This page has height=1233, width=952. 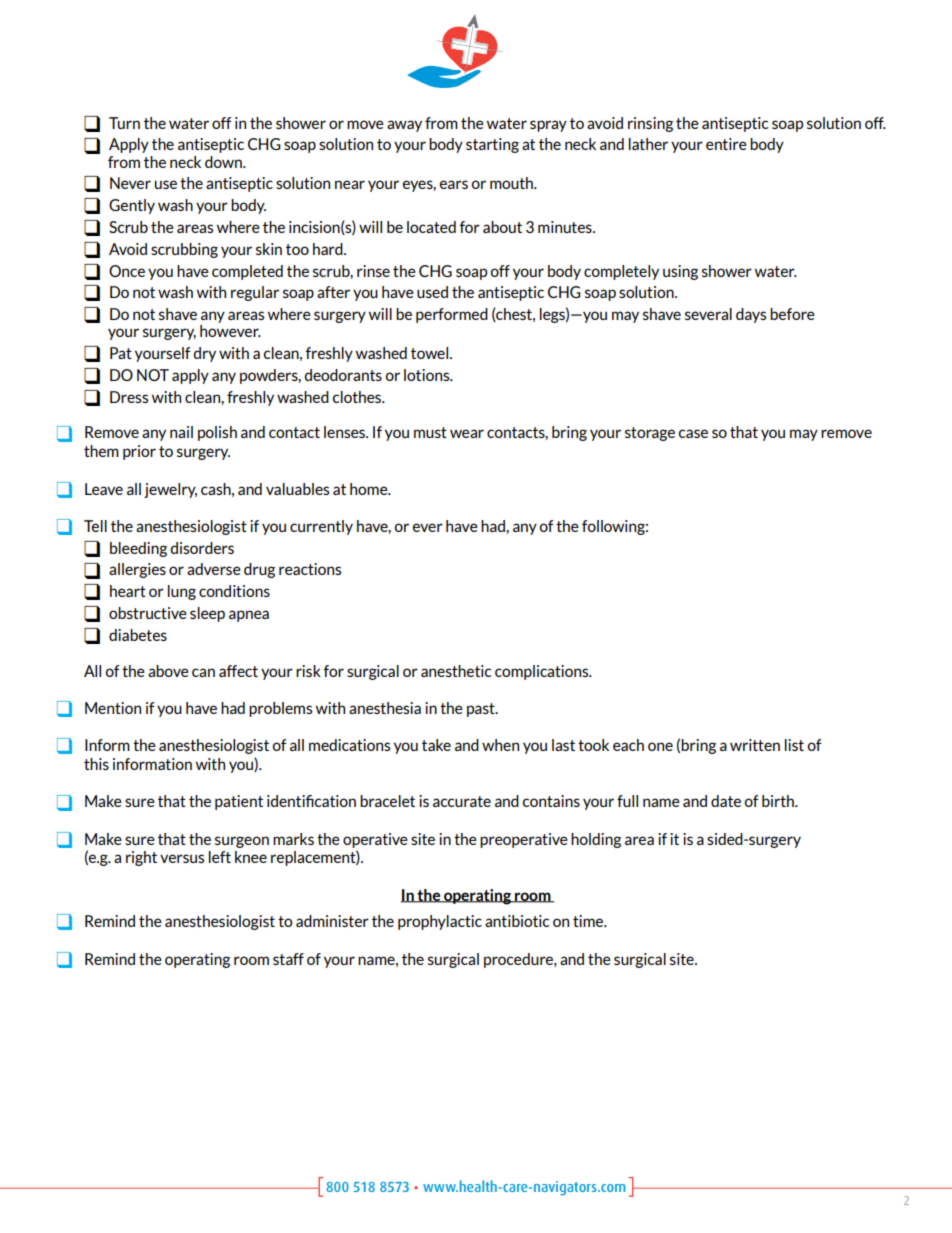 I want to click on Mention, so click(x=113, y=708).
